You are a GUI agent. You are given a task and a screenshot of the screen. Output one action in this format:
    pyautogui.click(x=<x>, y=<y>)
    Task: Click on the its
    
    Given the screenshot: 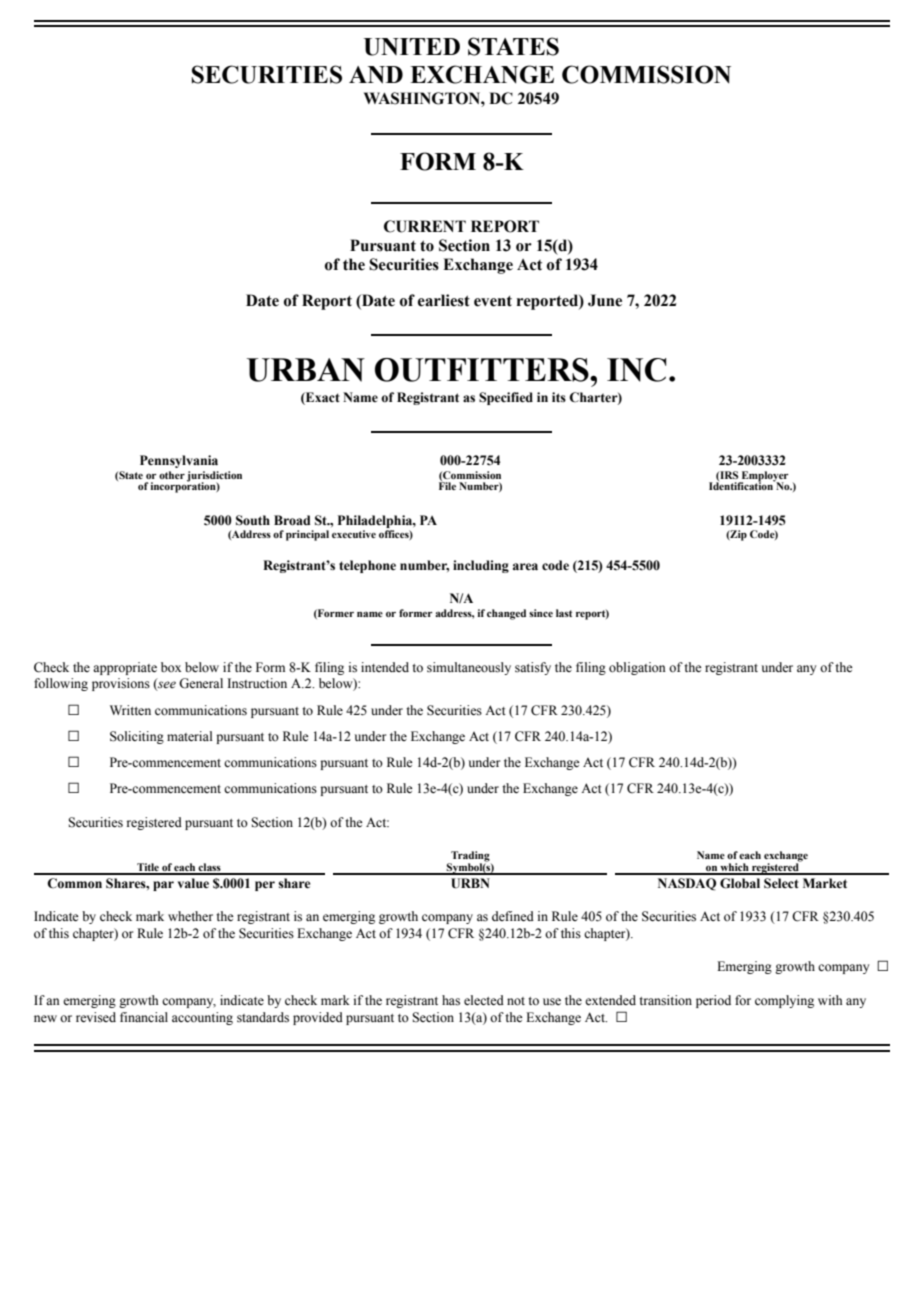 What is the action you would take?
    pyautogui.click(x=559, y=397)
